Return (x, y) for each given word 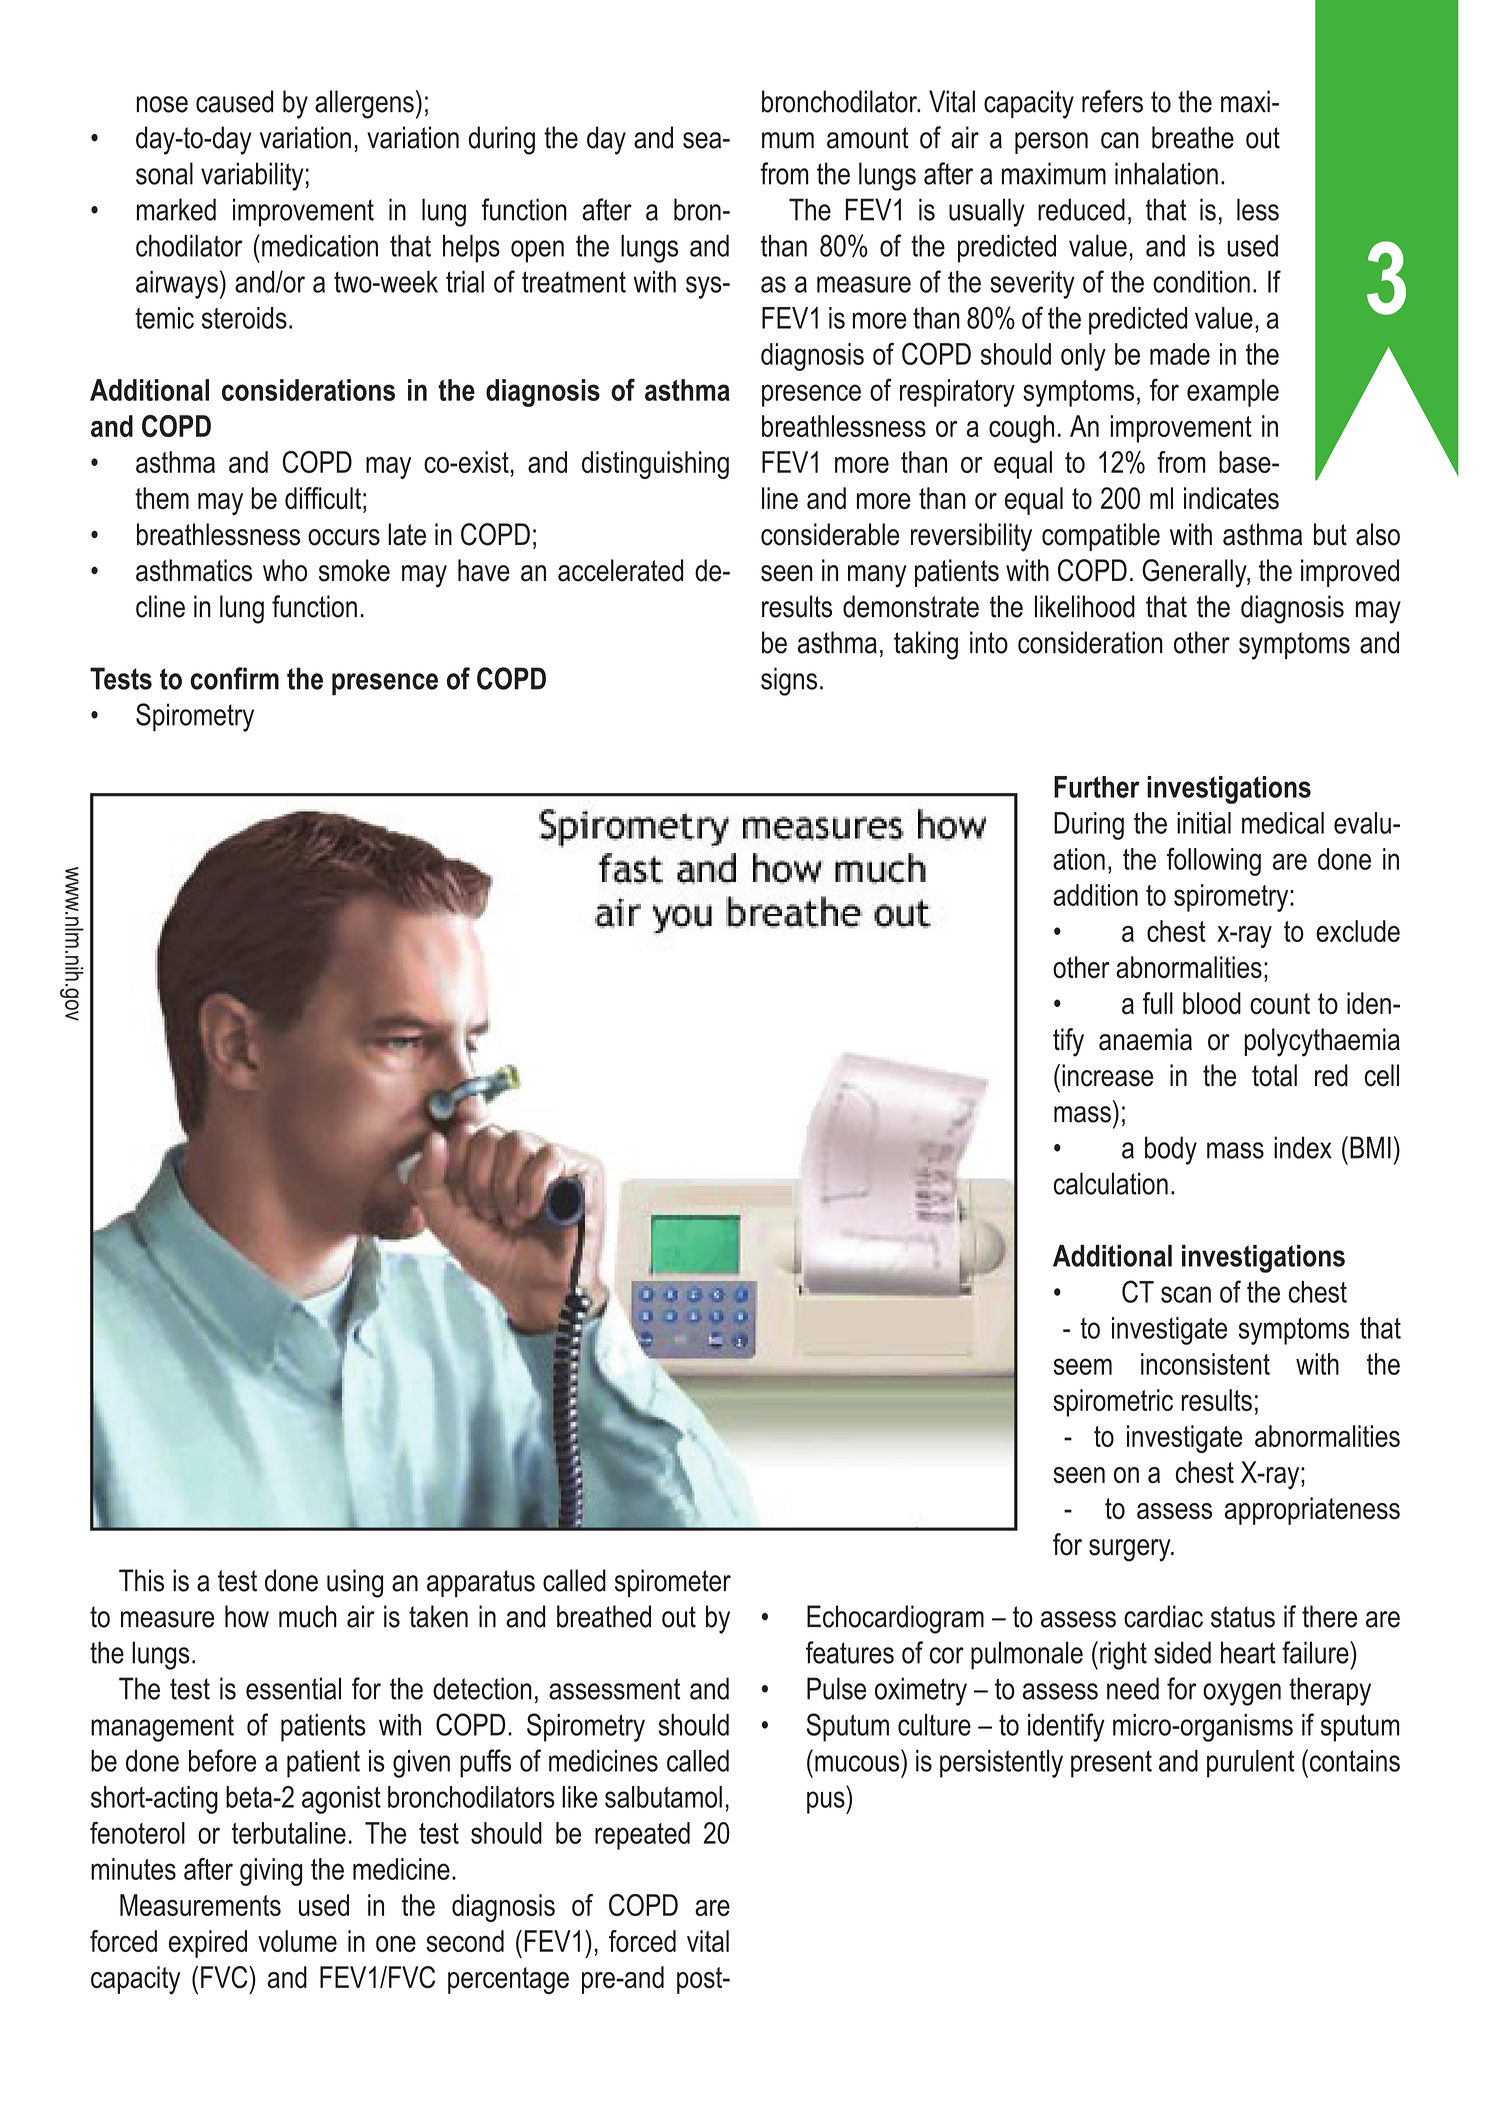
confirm (234, 678)
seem (1082, 1366)
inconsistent (1205, 1364)
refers (1112, 101)
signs (789, 681)
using (355, 1583)
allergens (364, 104)
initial (1204, 823)
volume (297, 1941)
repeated (642, 1836)
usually (987, 212)
